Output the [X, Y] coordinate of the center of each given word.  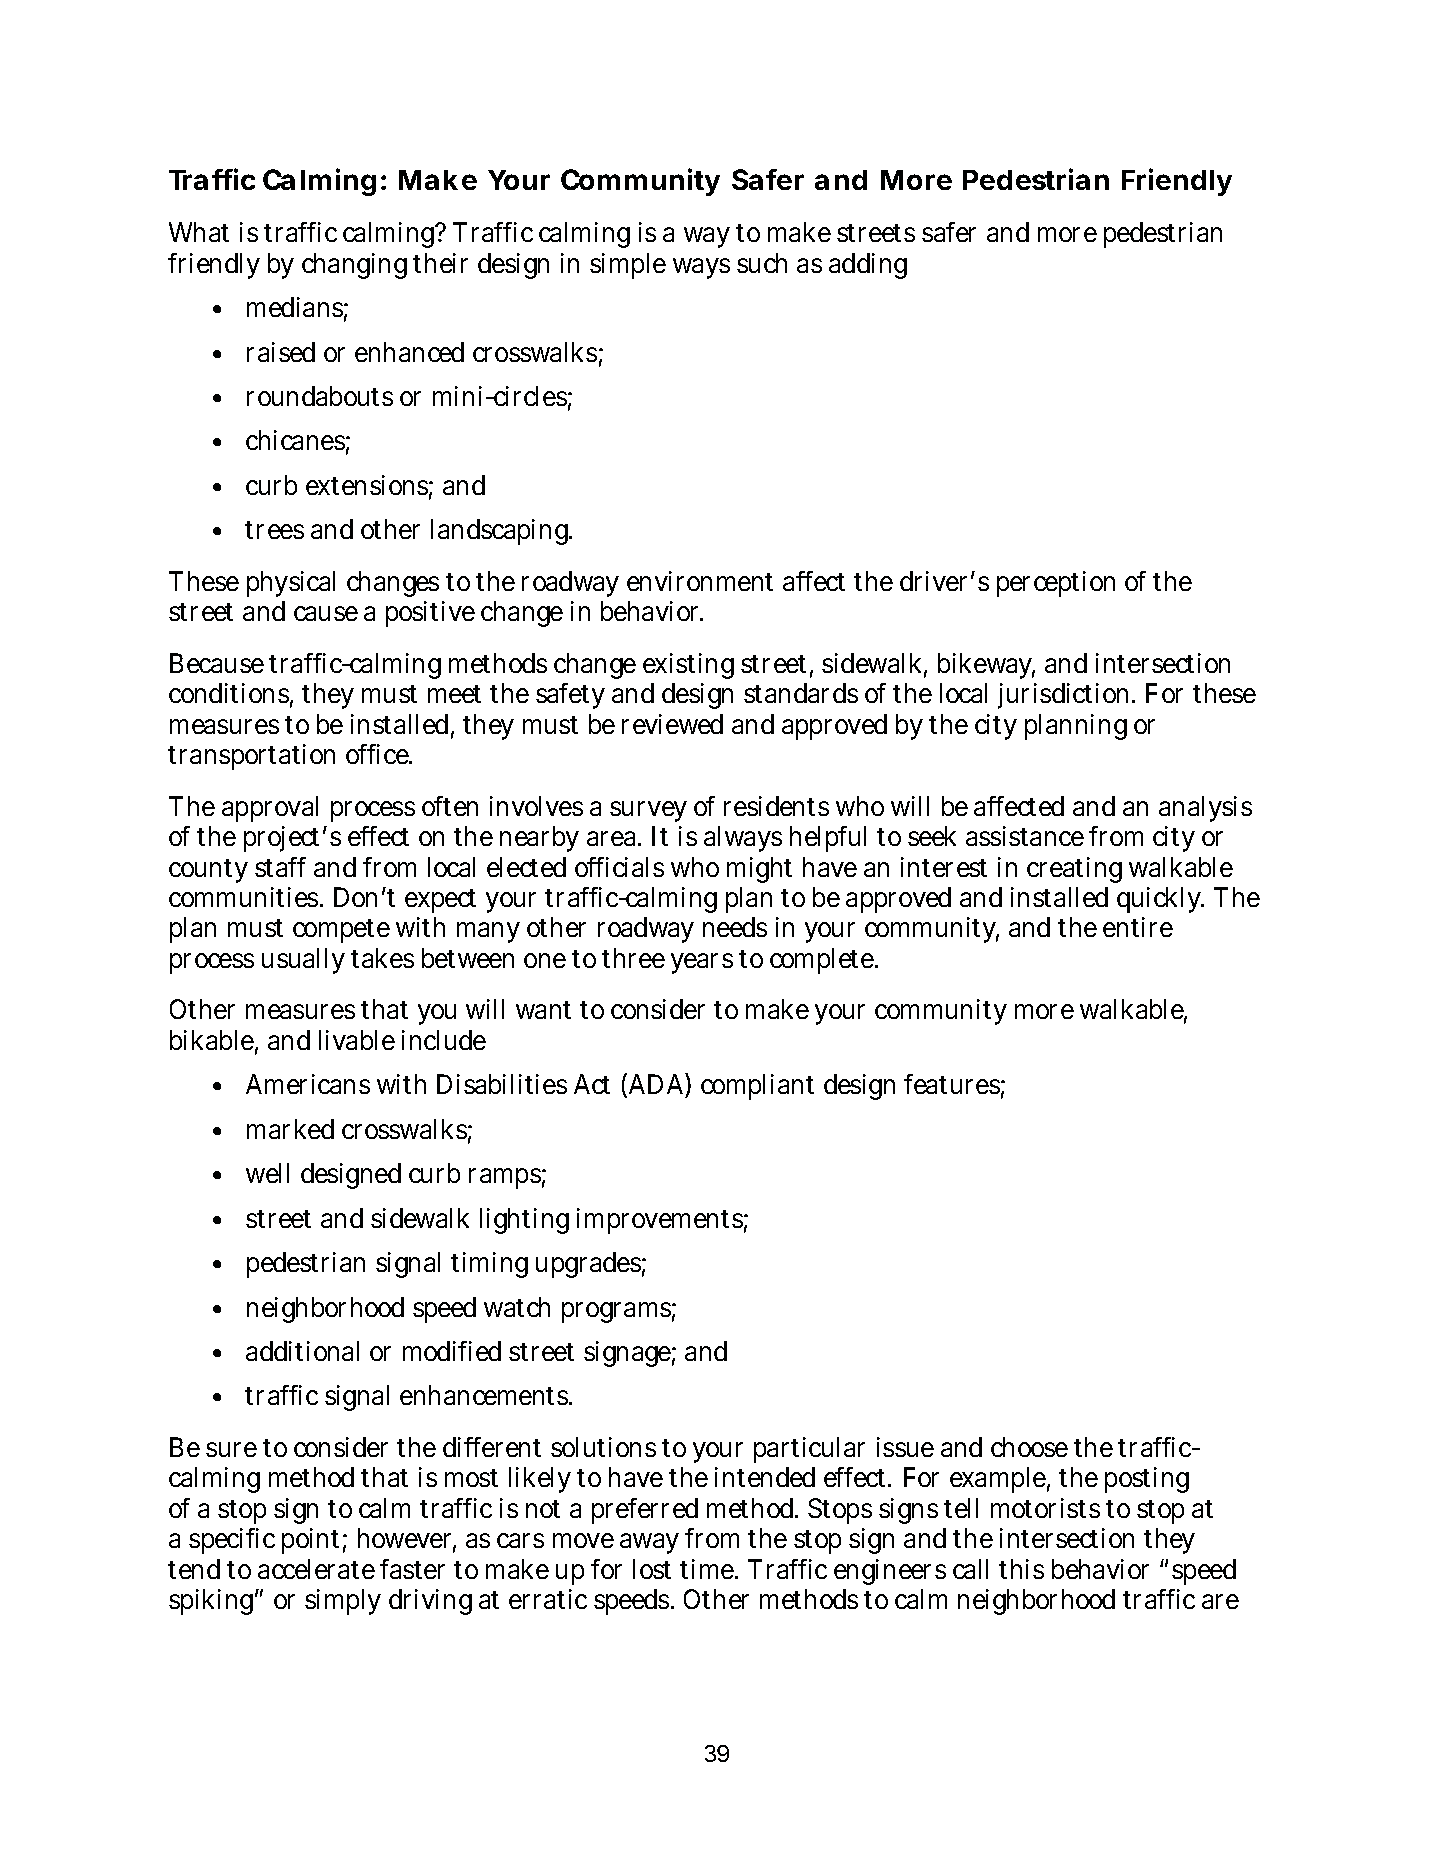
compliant [757, 1087]
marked [290, 1129]
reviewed [672, 724]
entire [1138, 927]
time [708, 1569]
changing [354, 266]
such [762, 263]
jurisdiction [1066, 696]
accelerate [316, 1569]
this [1021, 1569]
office [378, 754]
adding [868, 266]
